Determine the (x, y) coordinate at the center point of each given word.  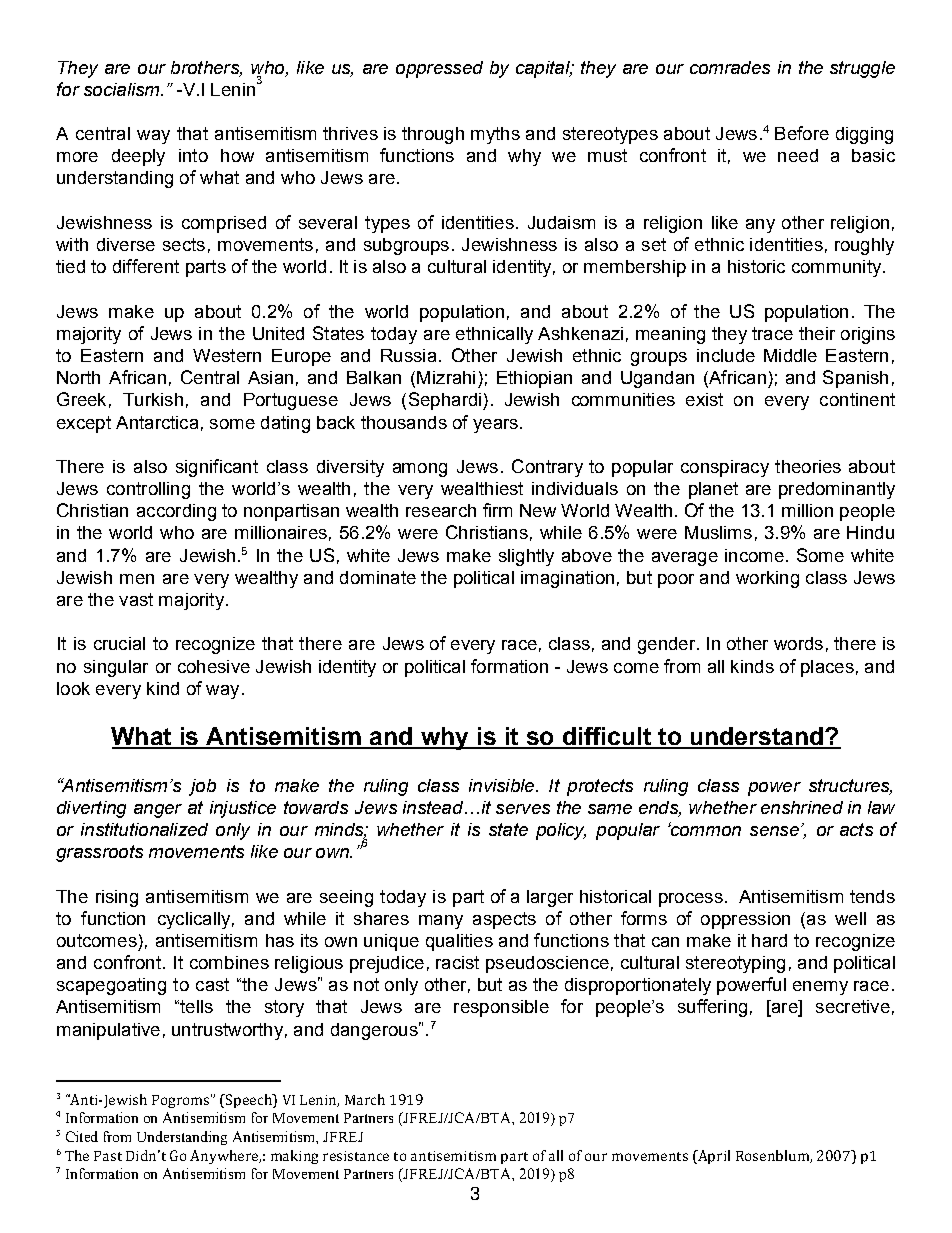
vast (136, 599)
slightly (526, 557)
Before (802, 133)
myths (495, 135)
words (798, 643)
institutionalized (144, 829)
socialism (123, 89)
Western (227, 355)
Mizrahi (446, 377)
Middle (790, 355)
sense (774, 831)
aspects (504, 920)
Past (108, 1156)
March (365, 1099)
